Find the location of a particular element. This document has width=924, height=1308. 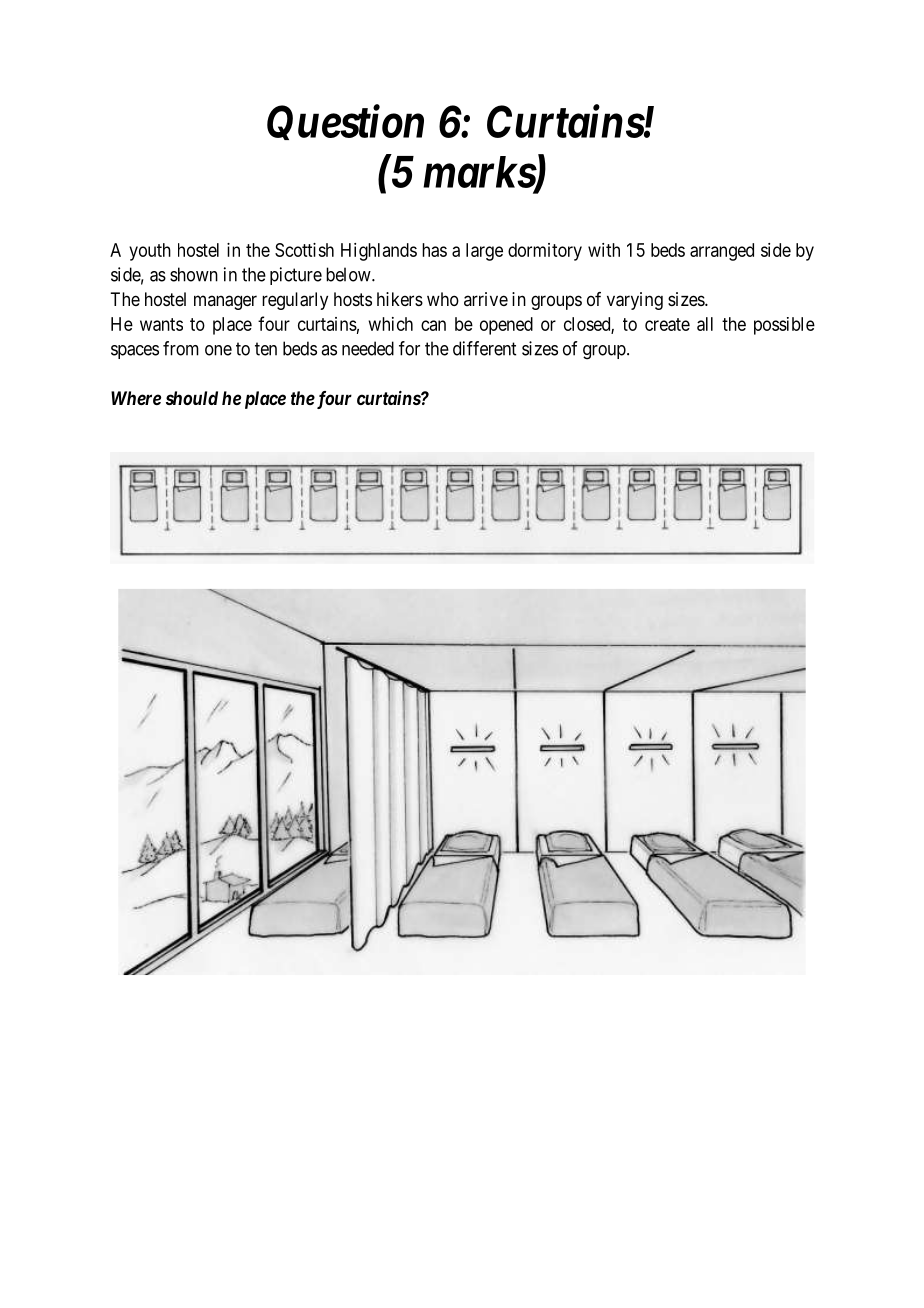

varying is located at coordinates (635, 301).
